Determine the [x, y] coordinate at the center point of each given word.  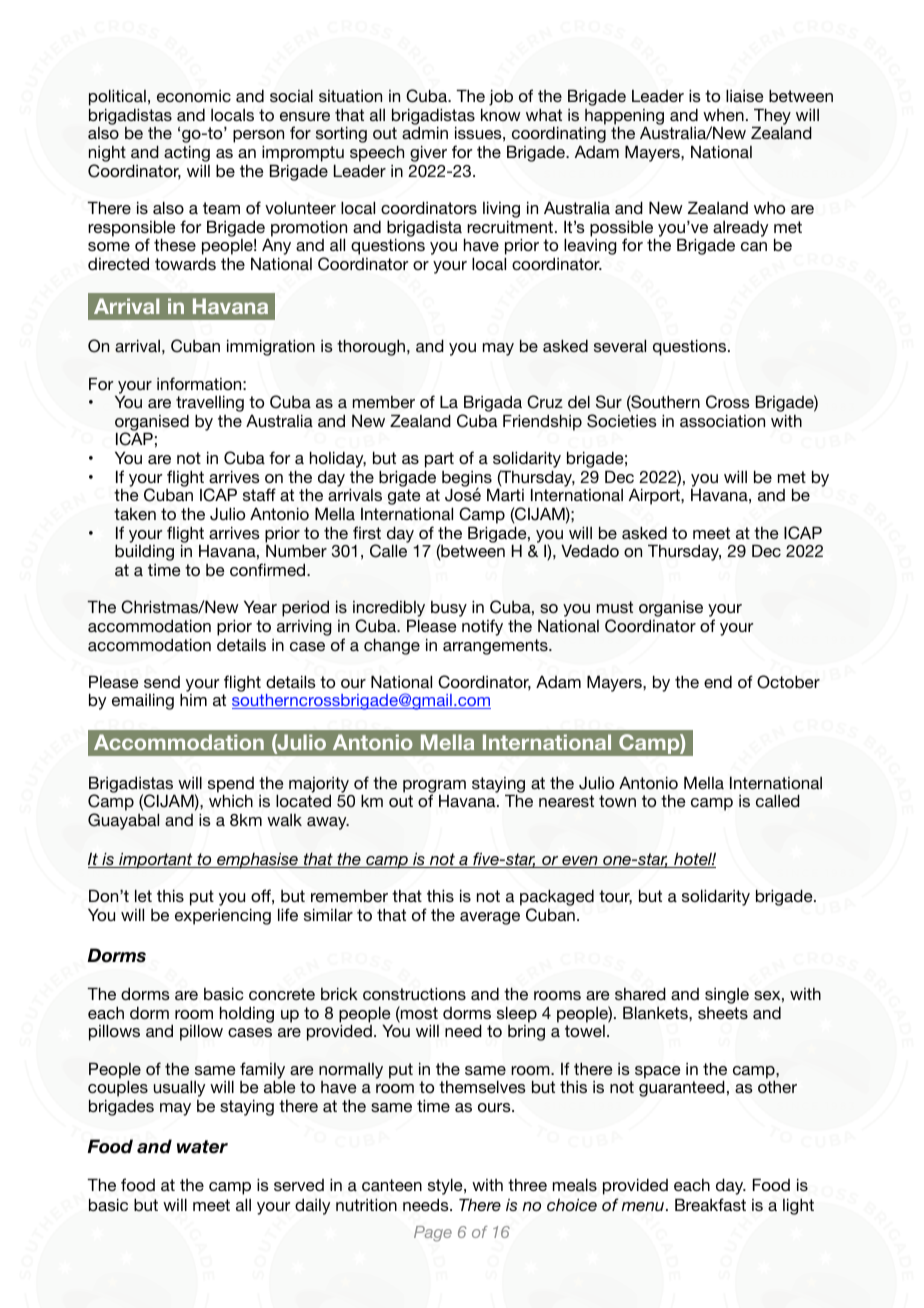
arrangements [496, 647]
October [788, 682]
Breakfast [710, 1204]
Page [433, 1234]
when [723, 115]
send [162, 682]
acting [187, 153]
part [439, 460]
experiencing [223, 916]
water [202, 1147]
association [722, 420]
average [490, 918]
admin [425, 132]
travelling [210, 405]
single [727, 996]
